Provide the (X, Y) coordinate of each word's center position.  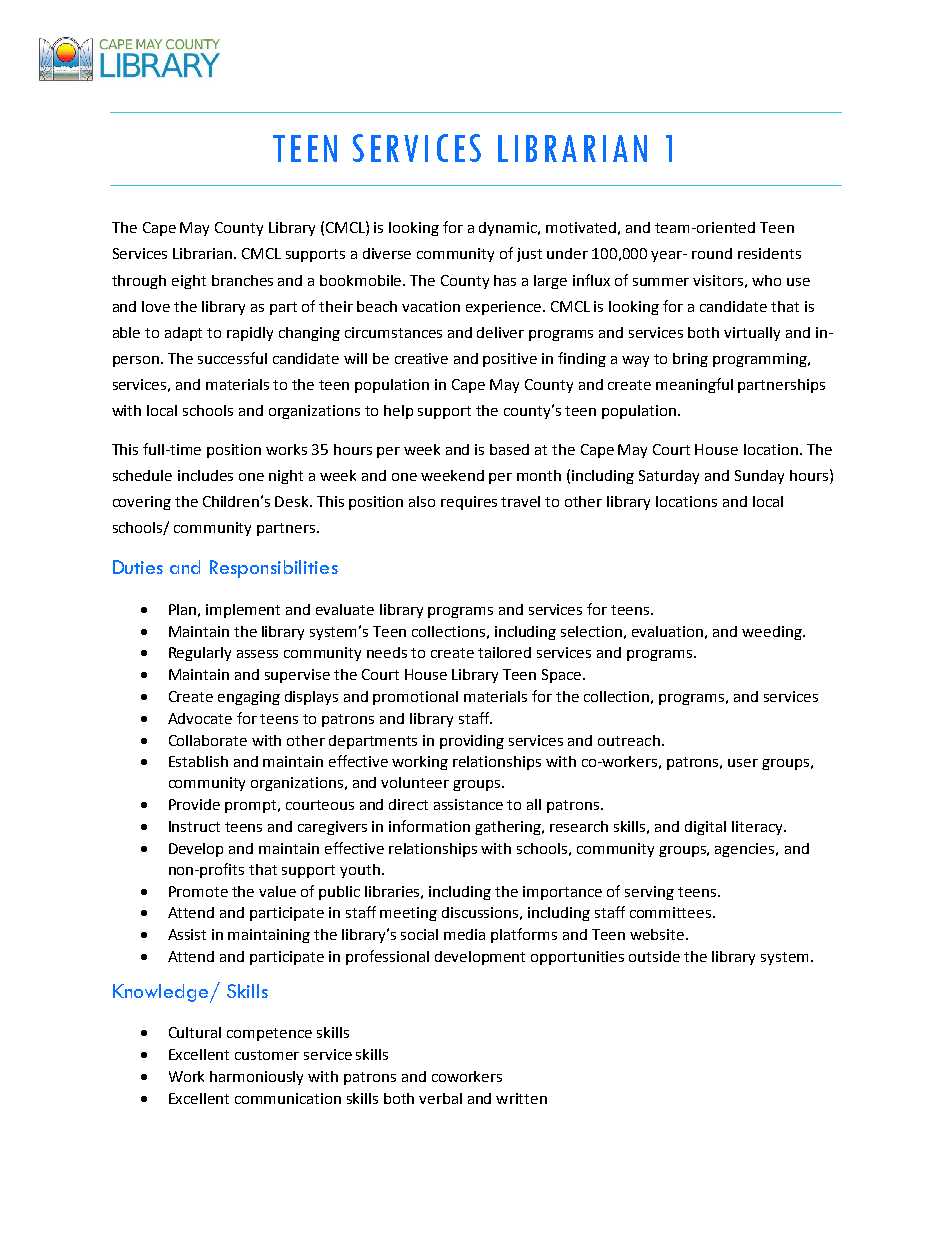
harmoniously (256, 1078)
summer (661, 282)
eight (189, 282)
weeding (773, 633)
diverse (387, 253)
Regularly (200, 654)
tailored (504, 652)
